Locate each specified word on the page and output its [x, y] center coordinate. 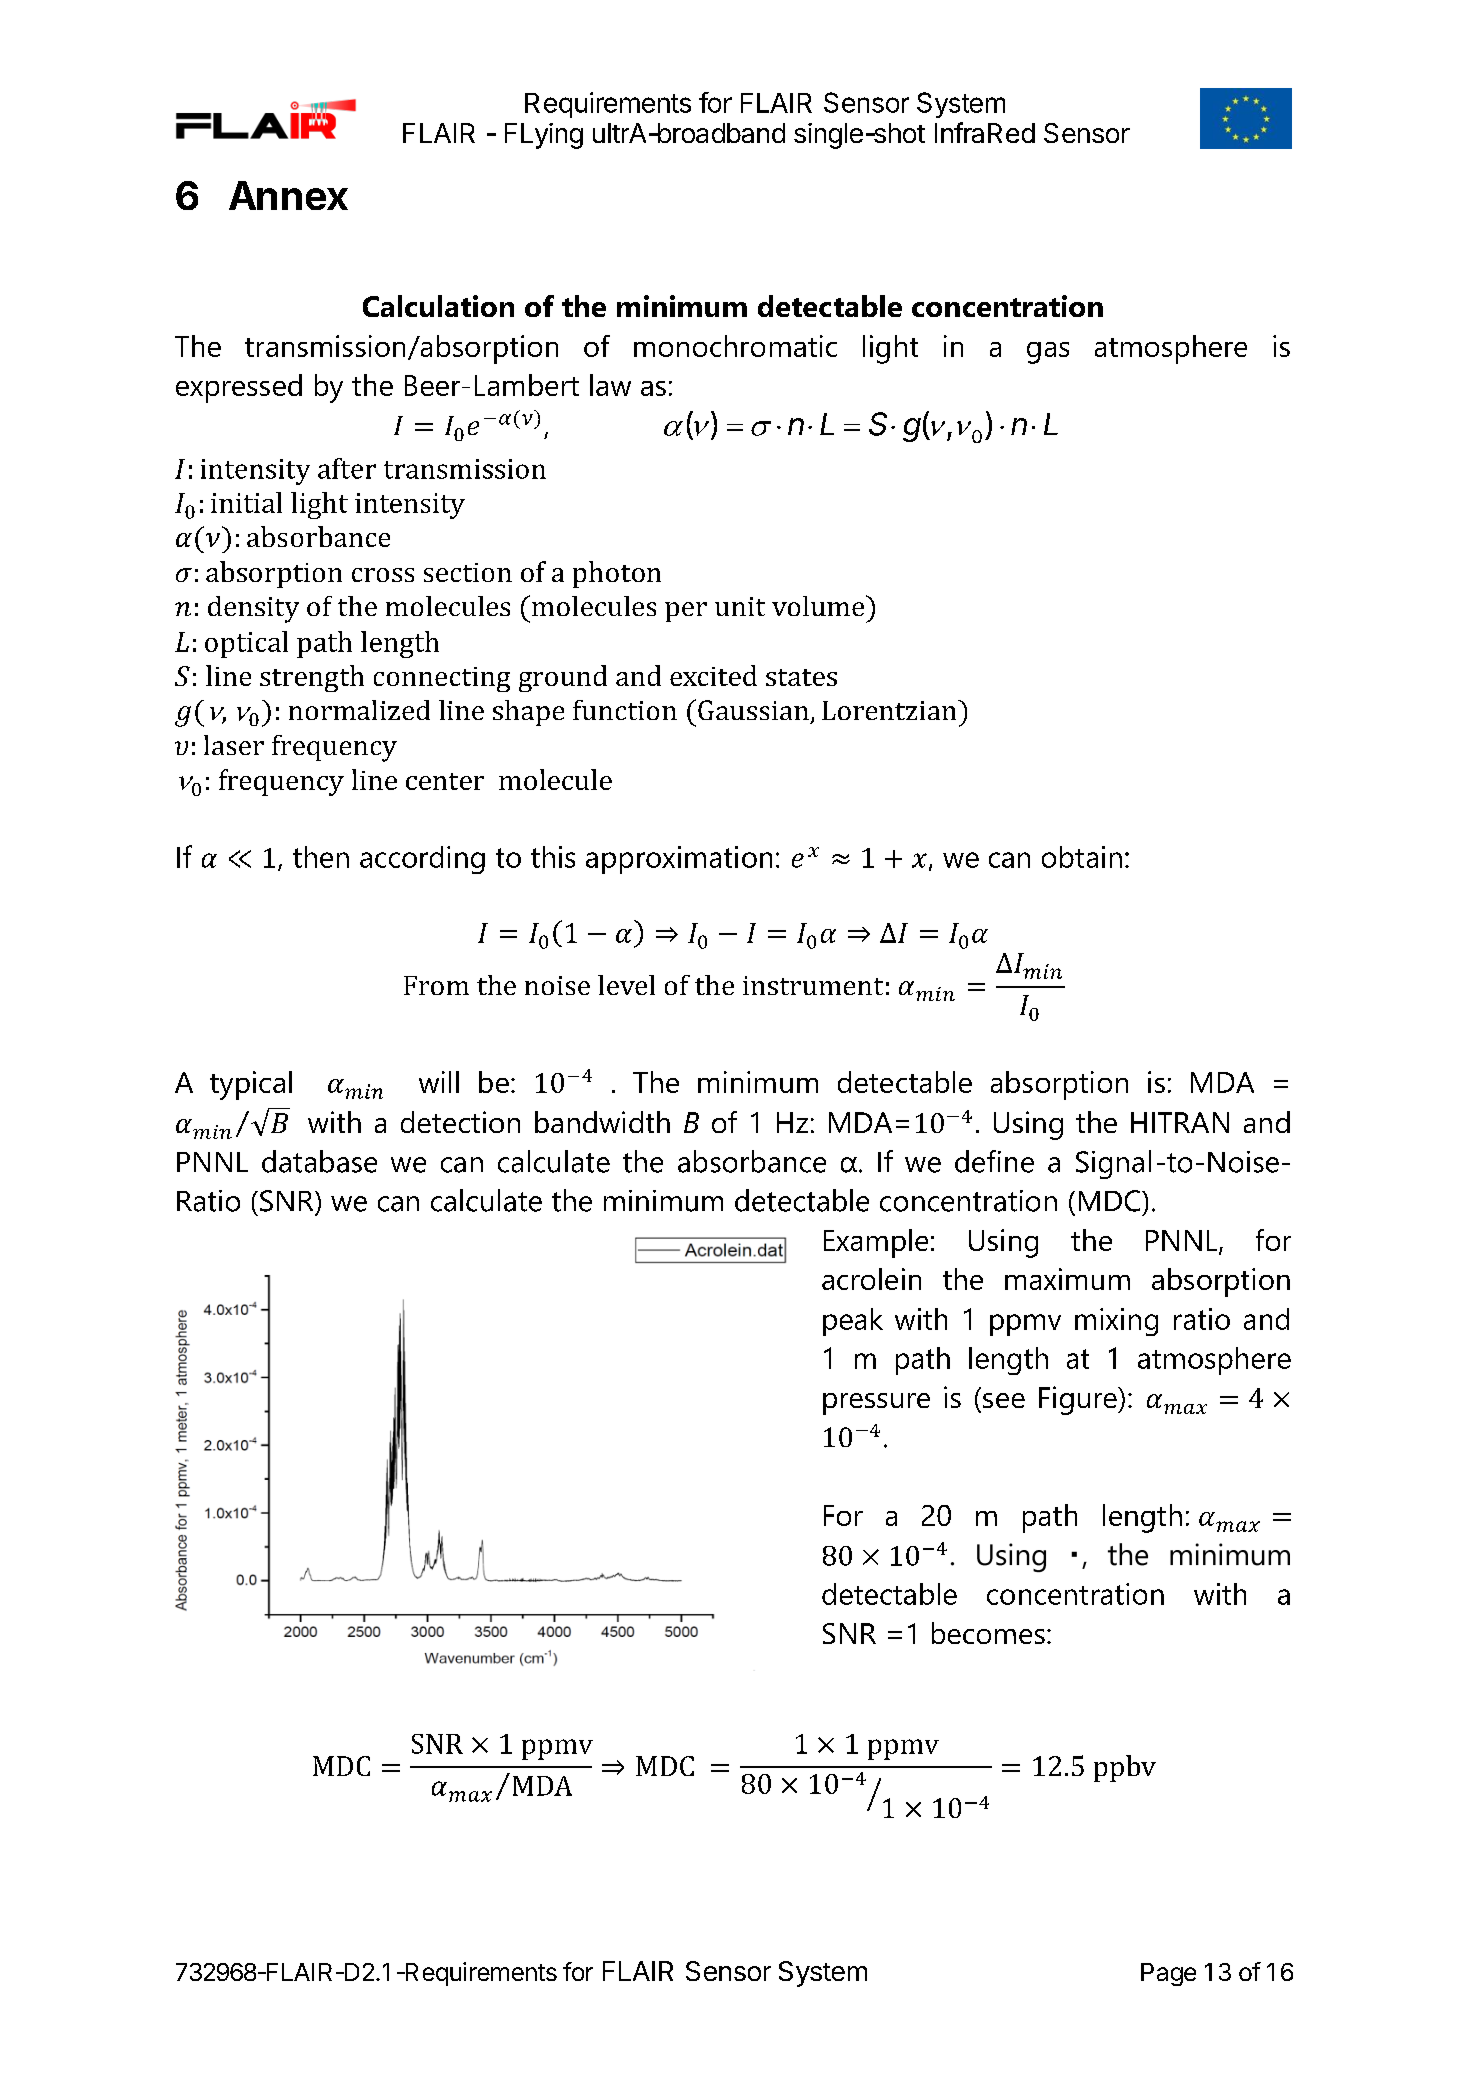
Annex [288, 195]
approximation [679, 860]
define [994, 1161]
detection [460, 1122]
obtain [1082, 857]
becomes [988, 1633]
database [319, 1161]
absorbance [752, 1161]
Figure [1079, 1400]
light [890, 349]
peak [853, 1322]
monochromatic [735, 346]
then [321, 857]
